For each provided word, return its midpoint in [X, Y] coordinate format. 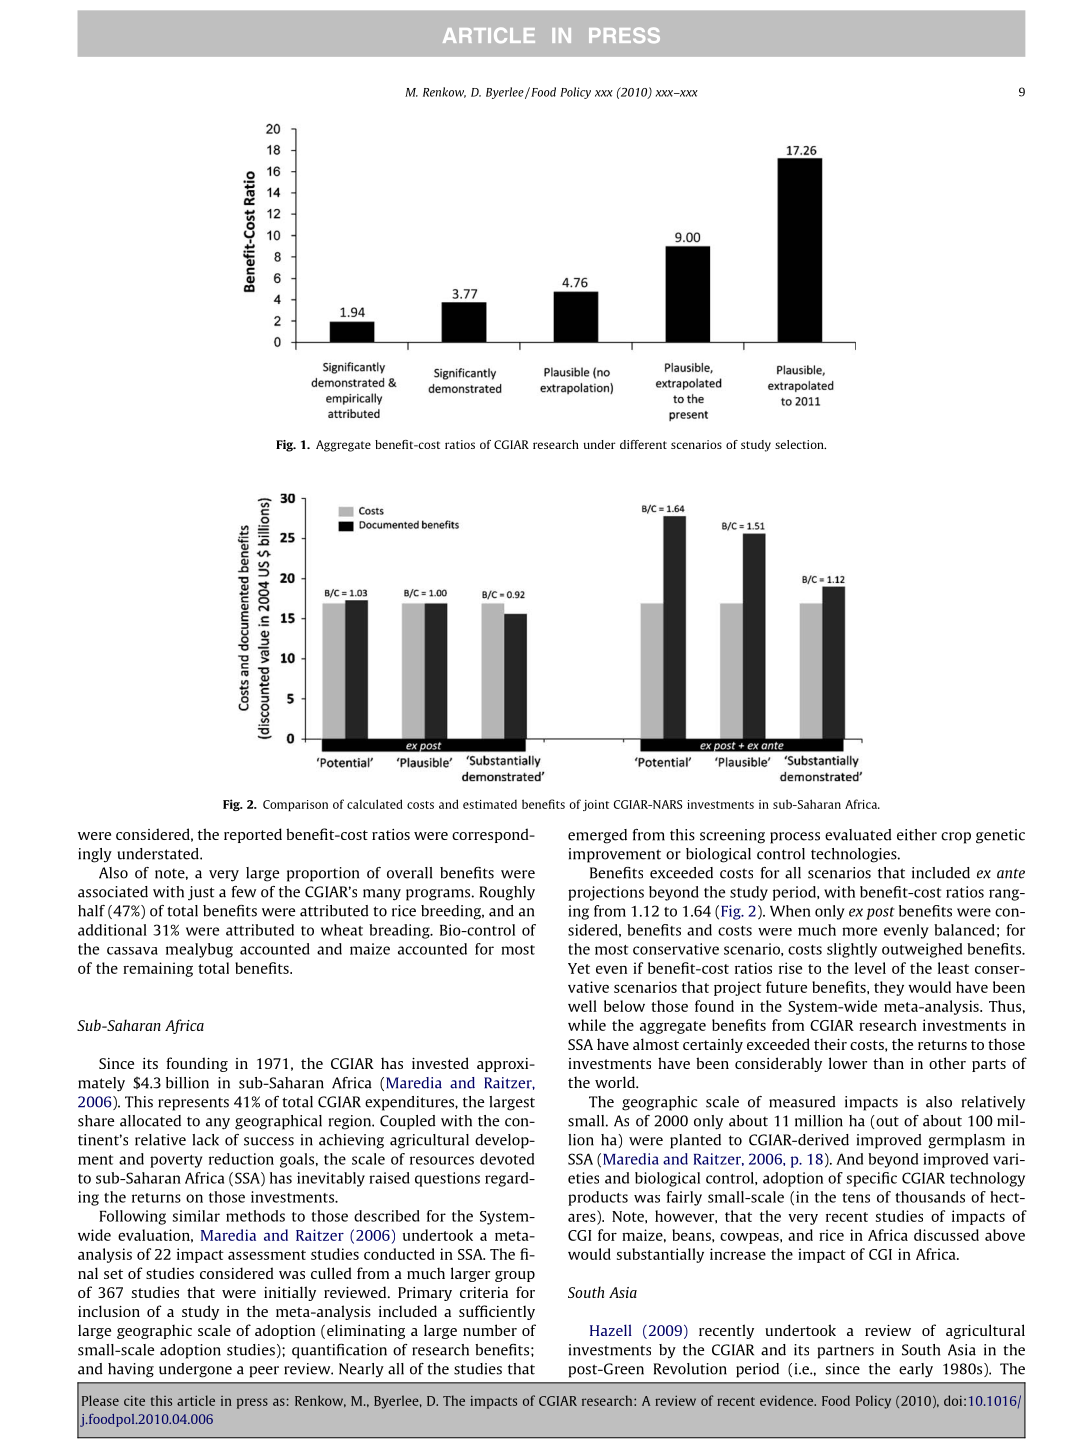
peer [264, 1372]
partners [846, 1352]
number [490, 1330]
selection [800, 444]
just [201, 893]
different [643, 444]
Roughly [507, 893]
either [917, 835]
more [859, 931]
